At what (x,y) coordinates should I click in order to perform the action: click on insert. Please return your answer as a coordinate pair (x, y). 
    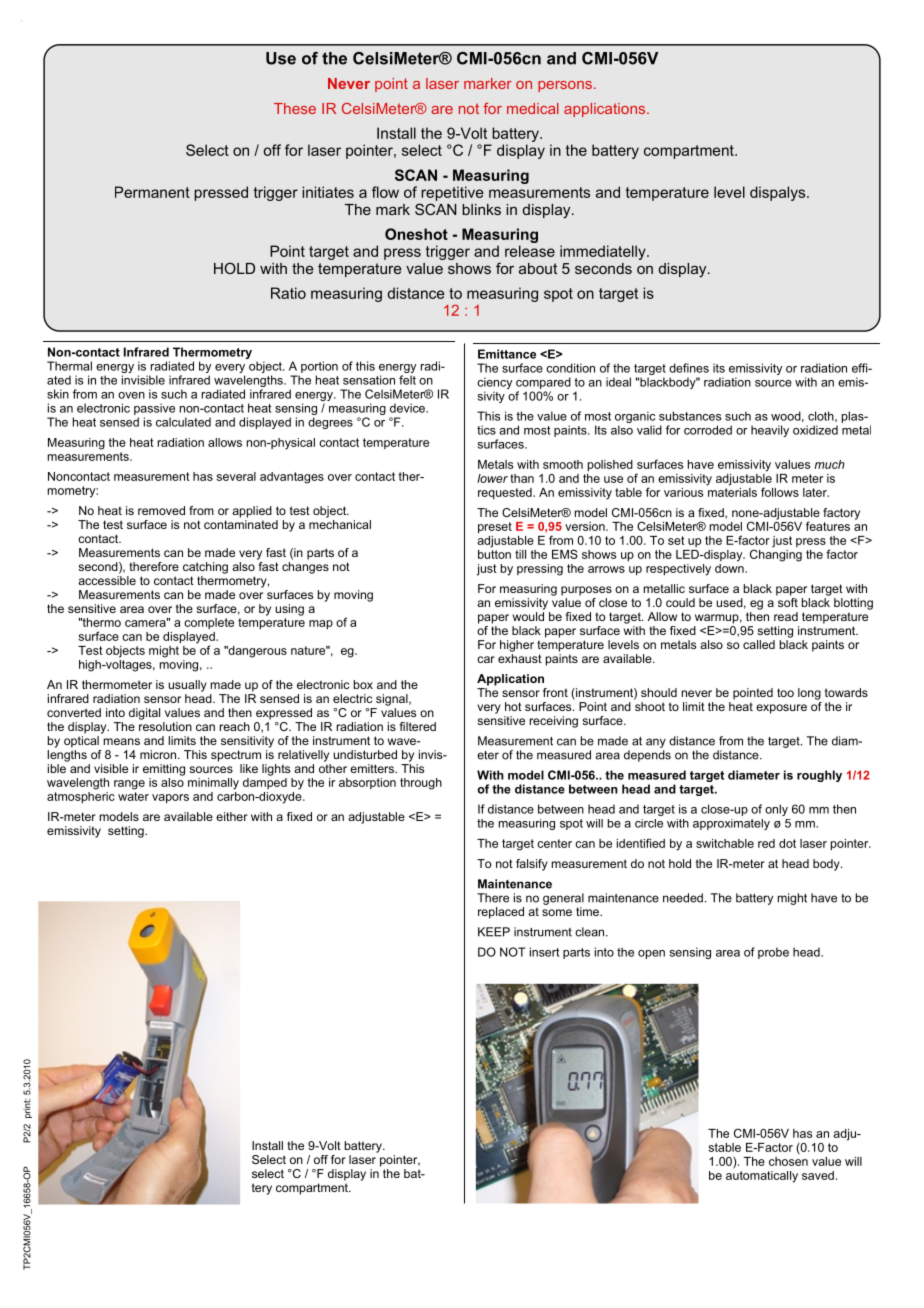
    Looking at the image, I should click on (544, 952).
